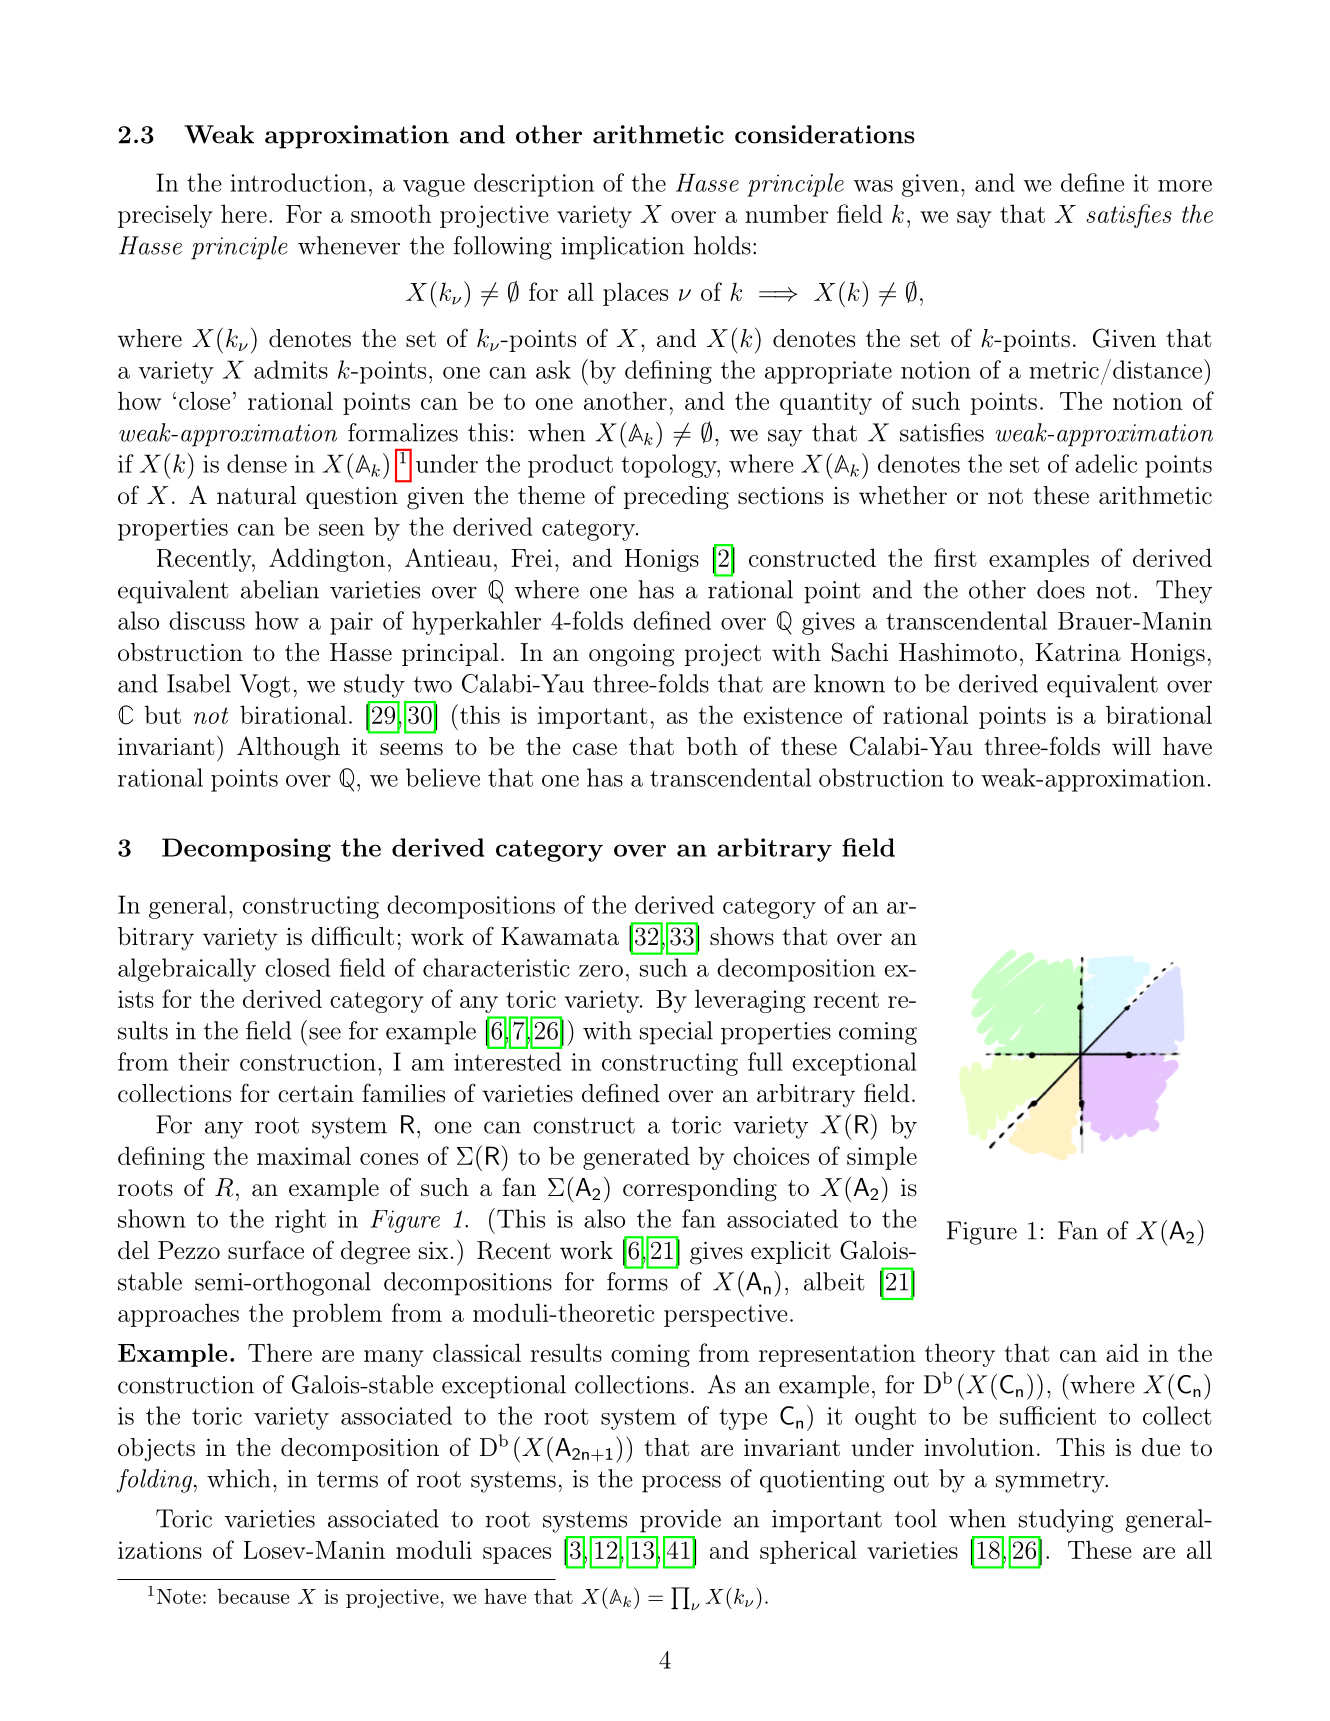 The height and width of the document is (1721, 1330). What do you see at coordinates (298, 182) in the document?
I see `introduction` at bounding box center [298, 182].
